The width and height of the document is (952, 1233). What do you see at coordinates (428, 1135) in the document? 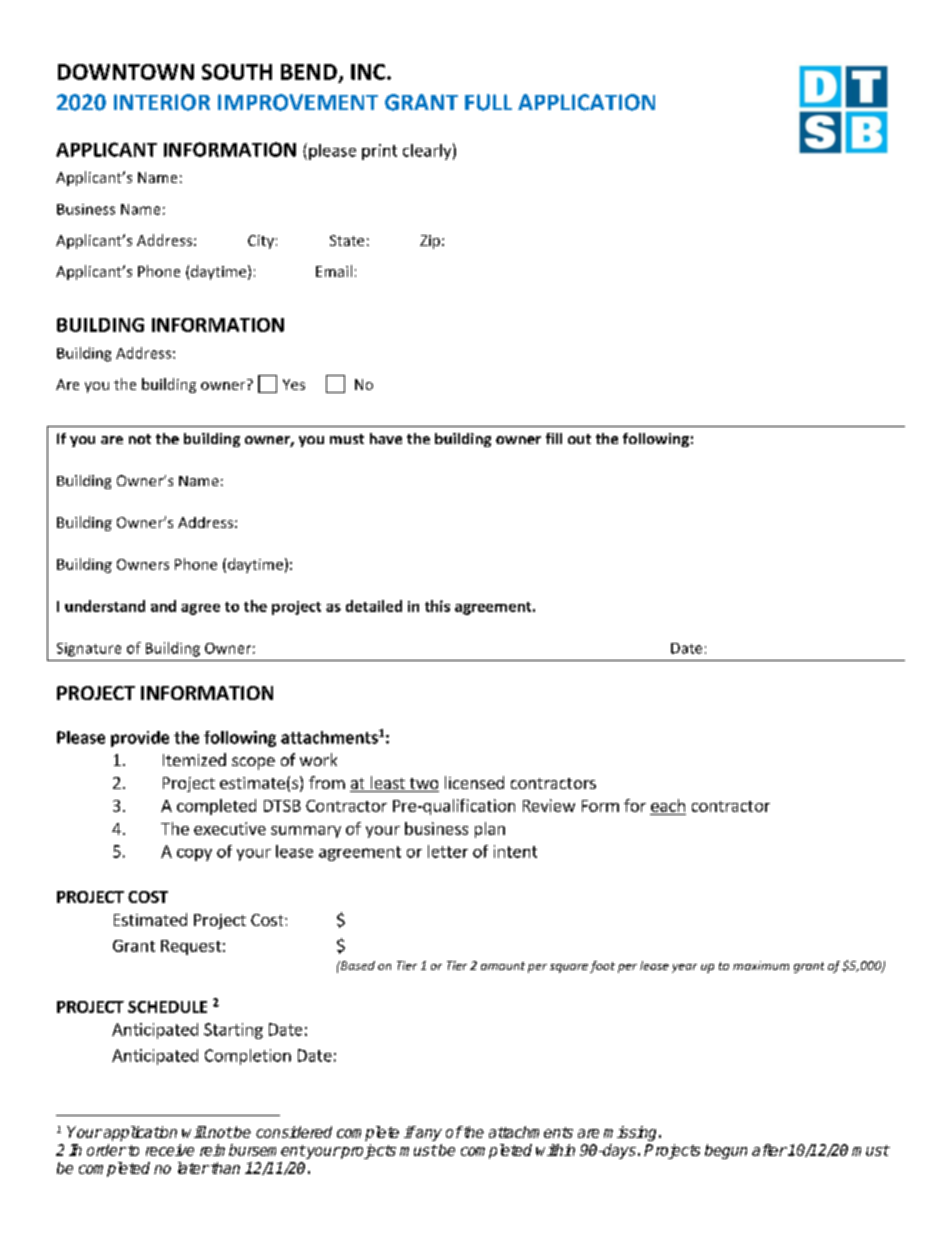
I see `any` at bounding box center [428, 1135].
